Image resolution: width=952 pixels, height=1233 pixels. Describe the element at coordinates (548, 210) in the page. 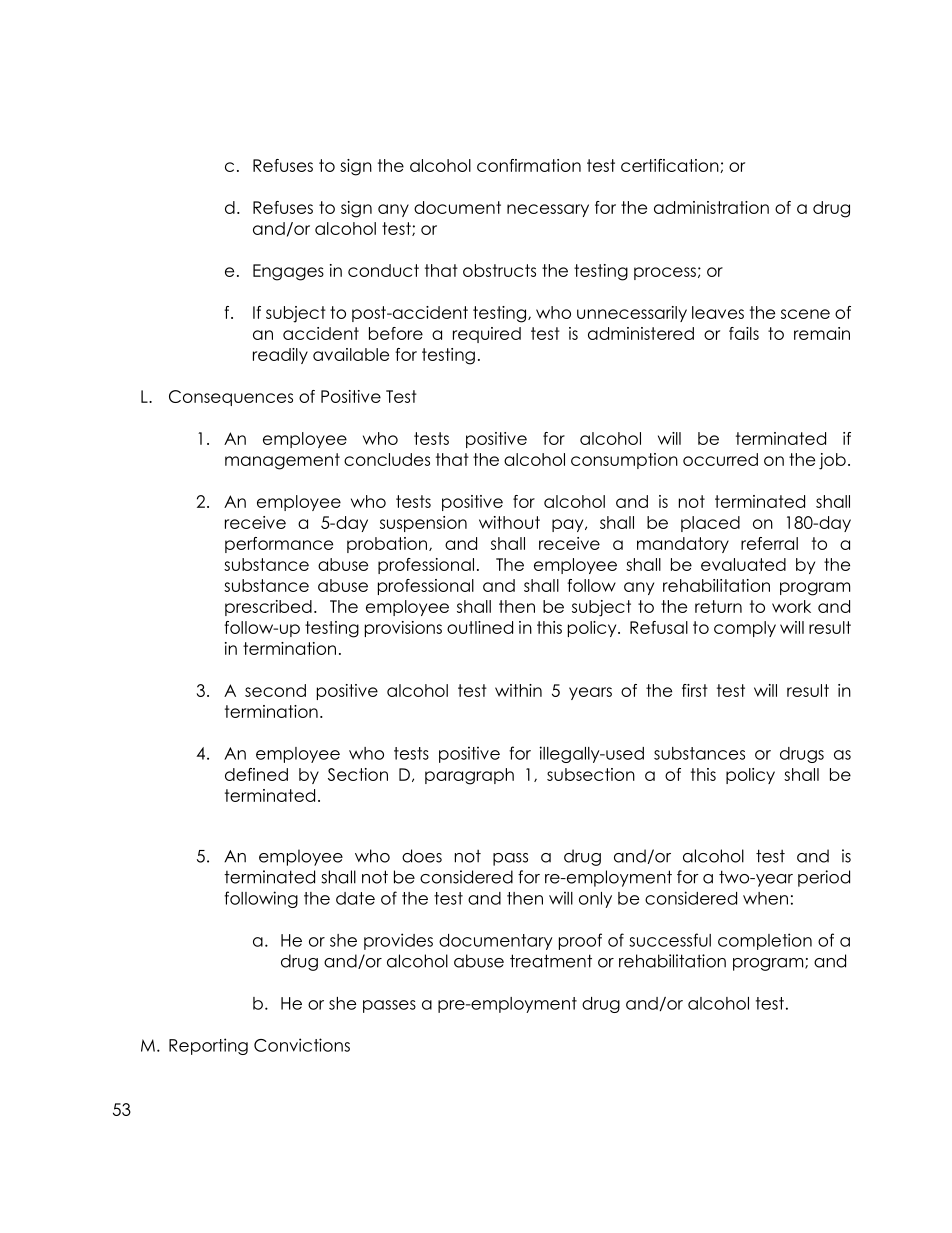

I see `necessary` at that location.
